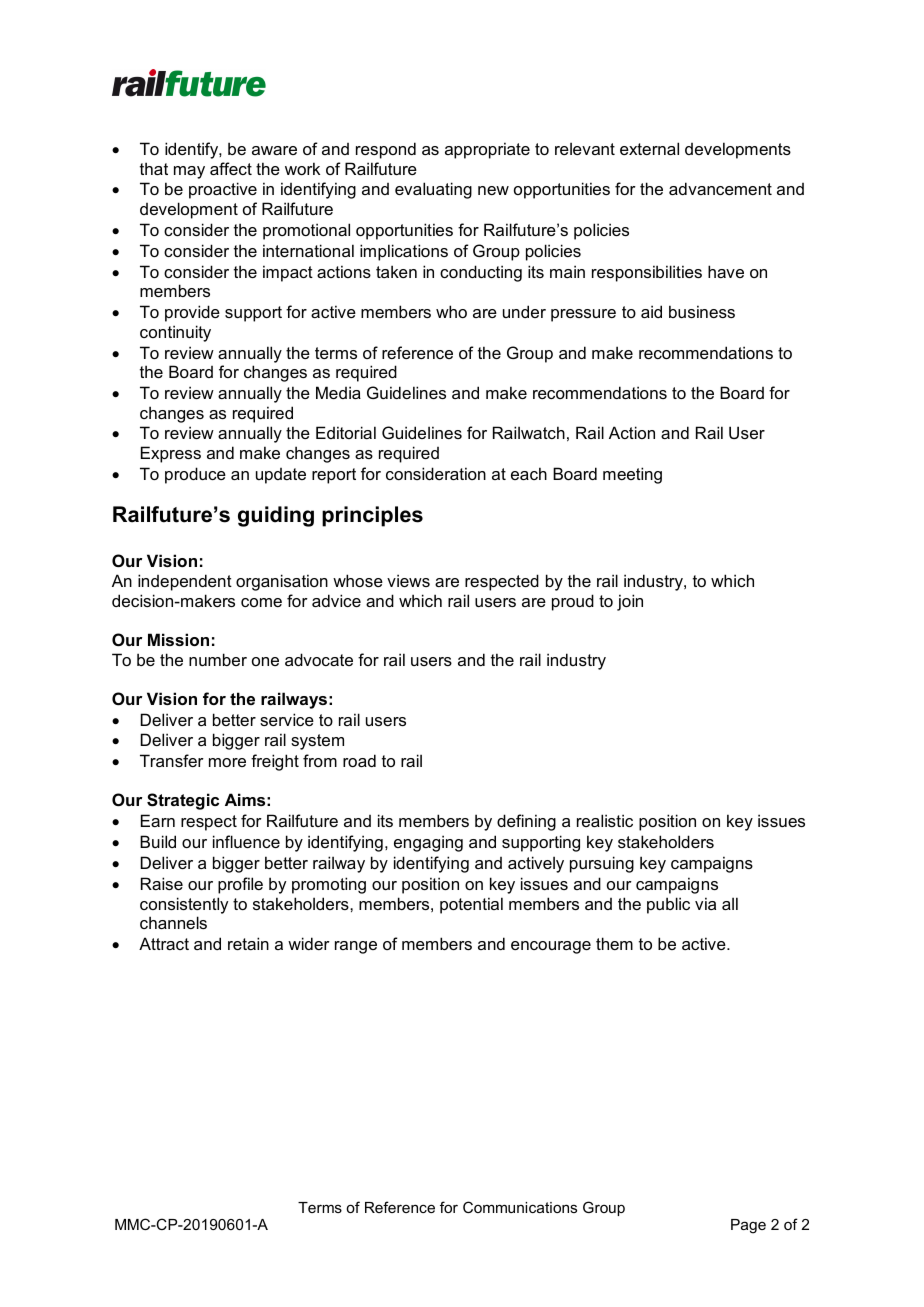 The image size is (924, 1307). What do you see at coordinates (630, 602) in the image?
I see `join` at bounding box center [630, 602].
